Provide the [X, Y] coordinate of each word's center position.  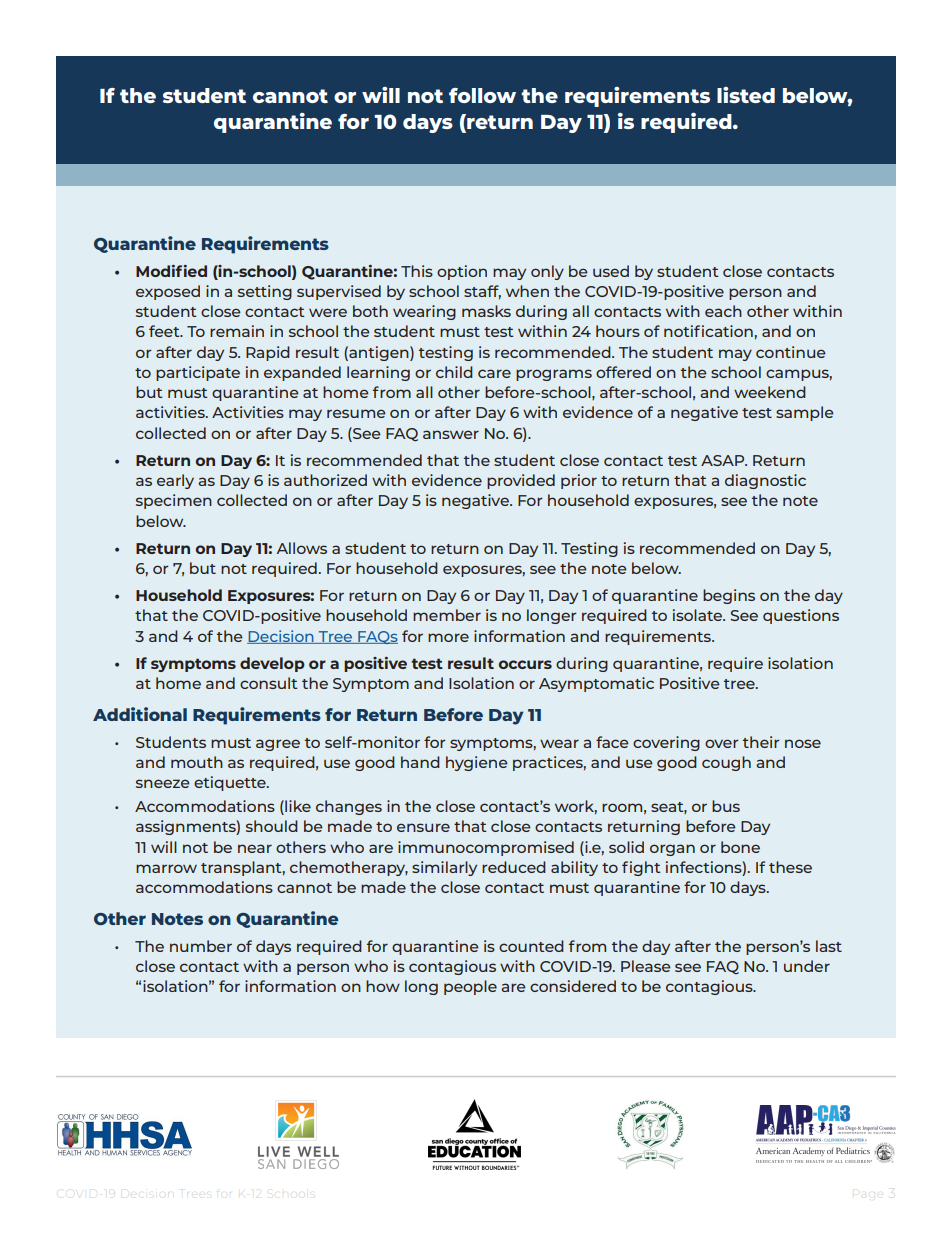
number [201, 946]
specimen [174, 501]
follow [482, 95]
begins [729, 596]
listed [746, 95]
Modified [171, 271]
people [470, 987]
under [807, 966]
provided [521, 481]
